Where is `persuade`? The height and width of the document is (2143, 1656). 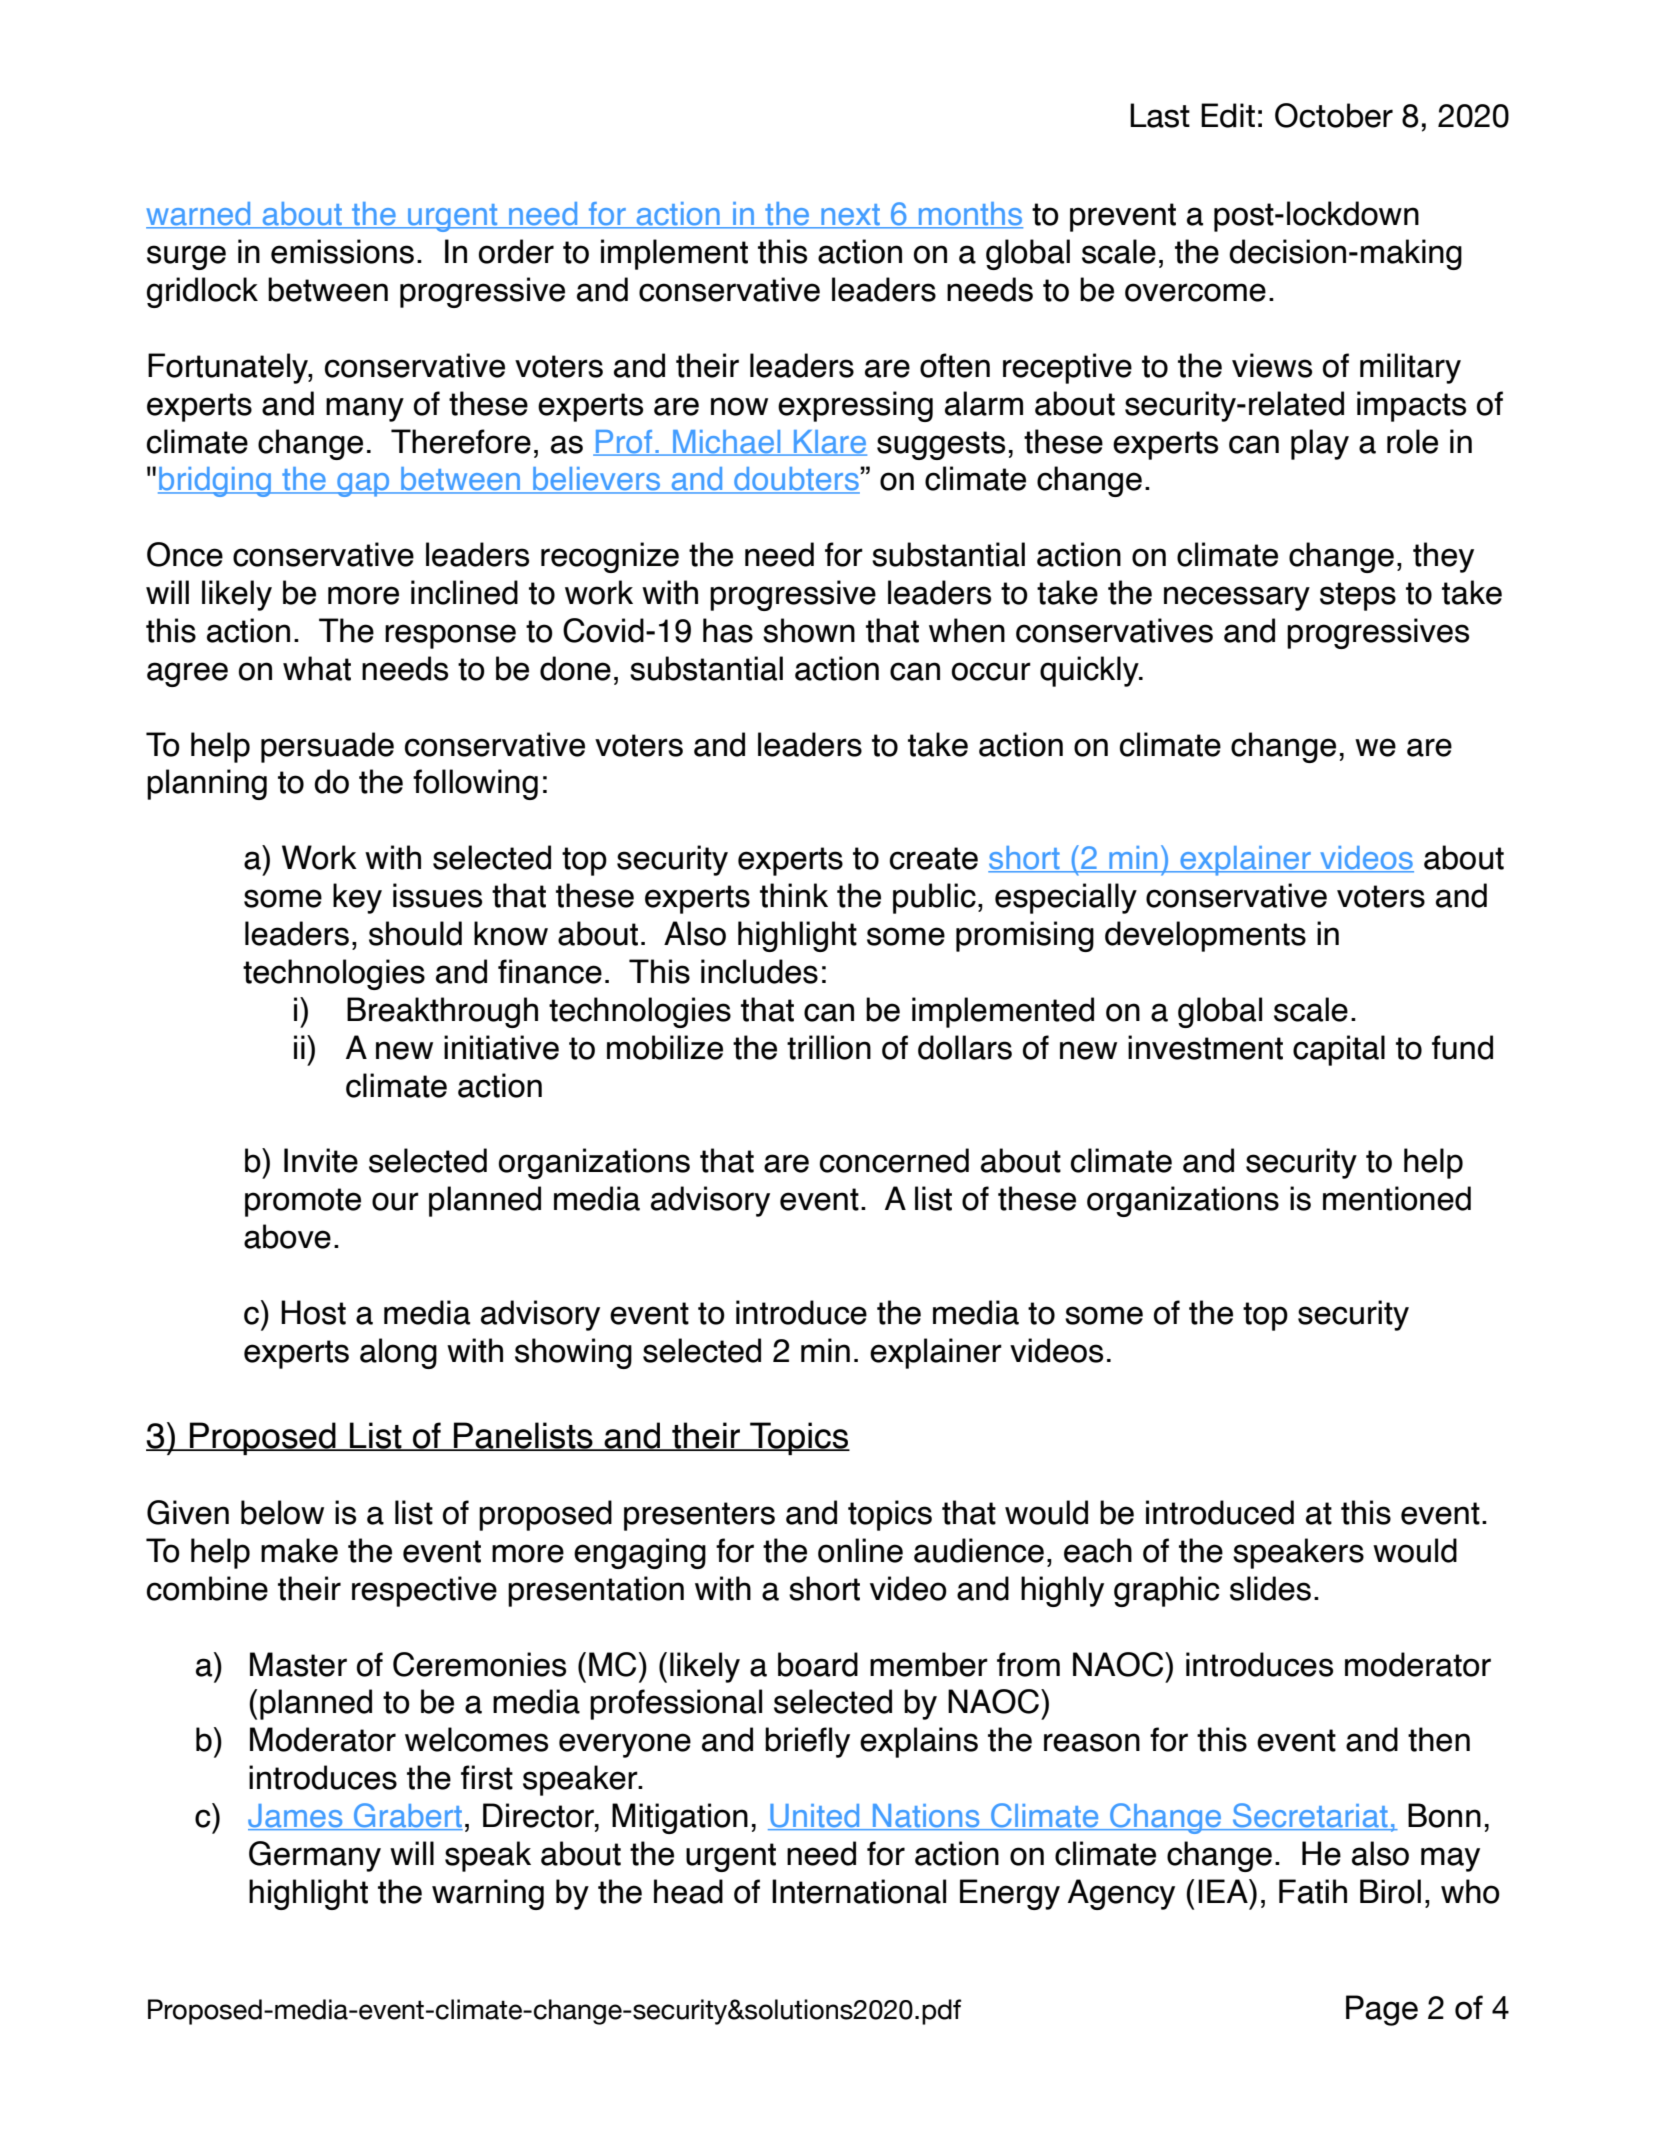 persuade is located at coordinates (327, 747).
